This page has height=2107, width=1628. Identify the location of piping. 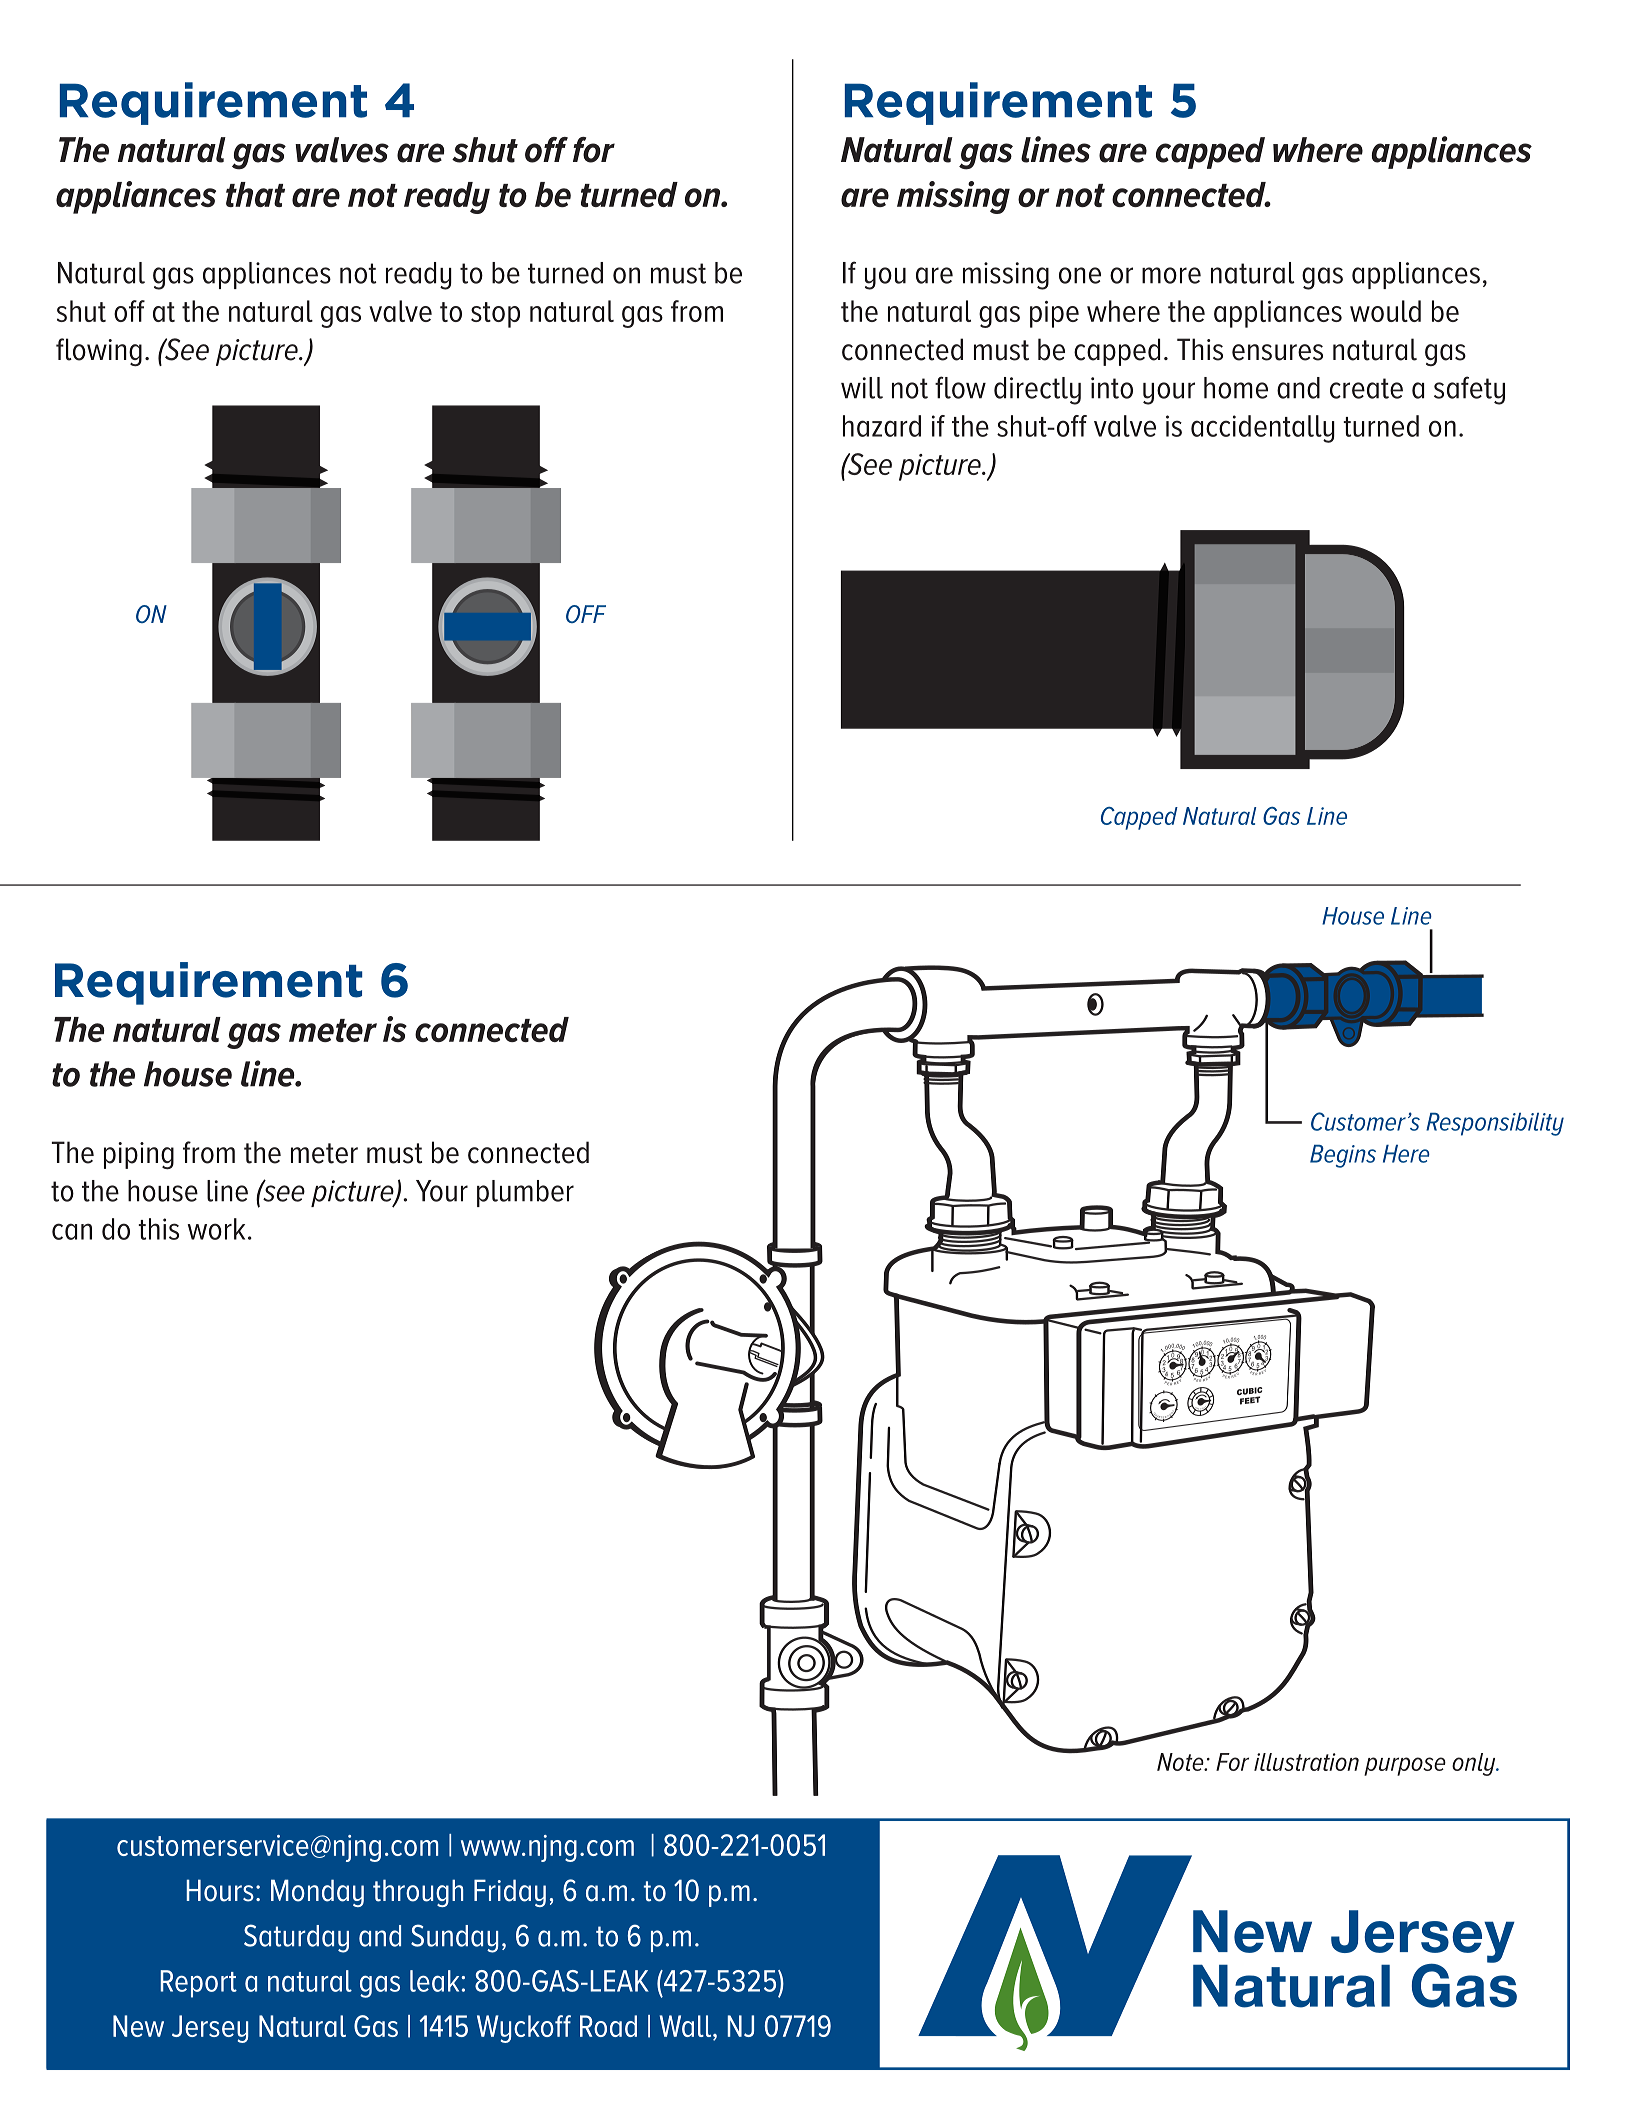
(139, 1155).
